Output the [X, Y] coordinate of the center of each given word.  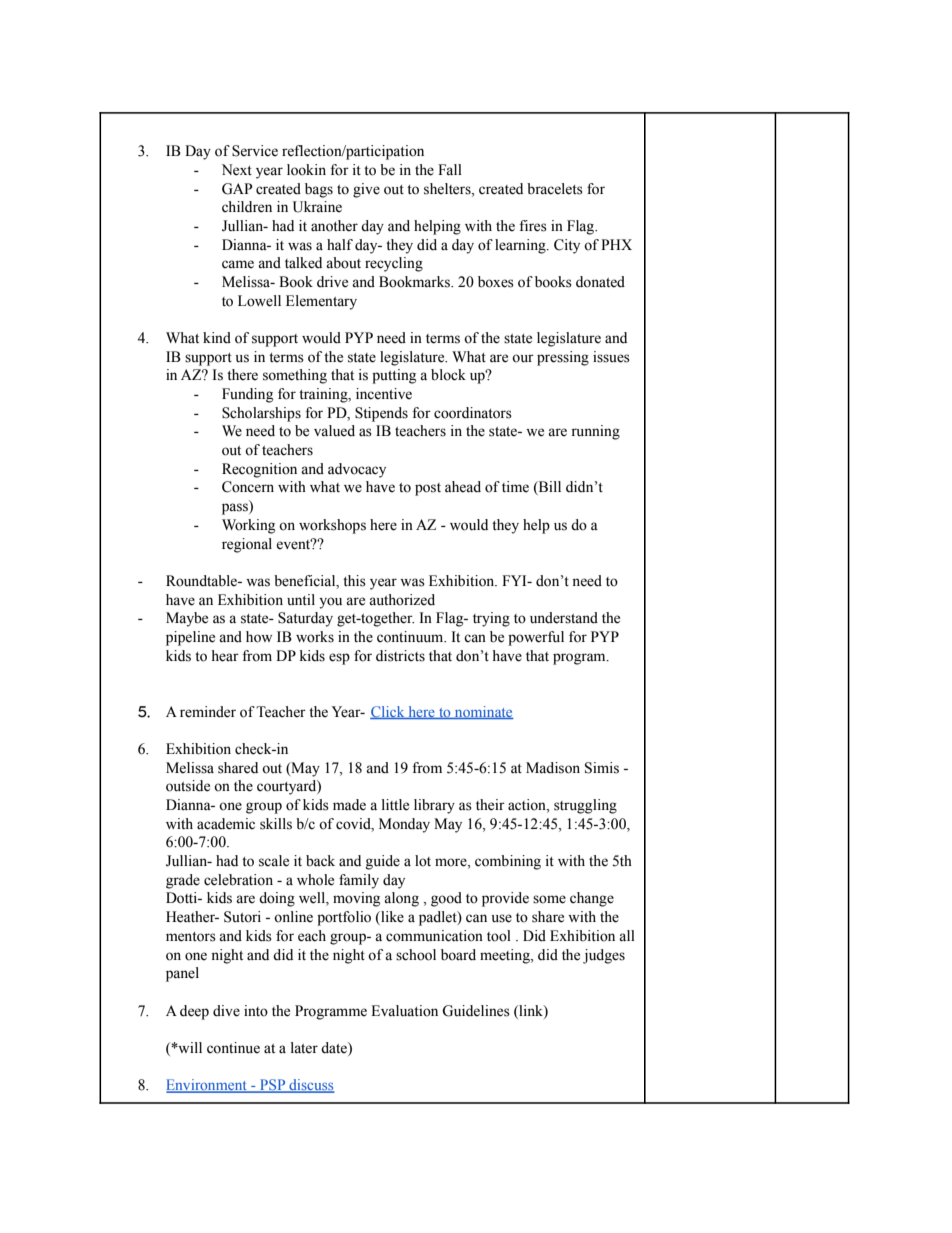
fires [533, 226]
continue [233, 1048]
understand [564, 618]
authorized [402, 600]
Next [237, 170]
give [366, 190]
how [259, 637]
